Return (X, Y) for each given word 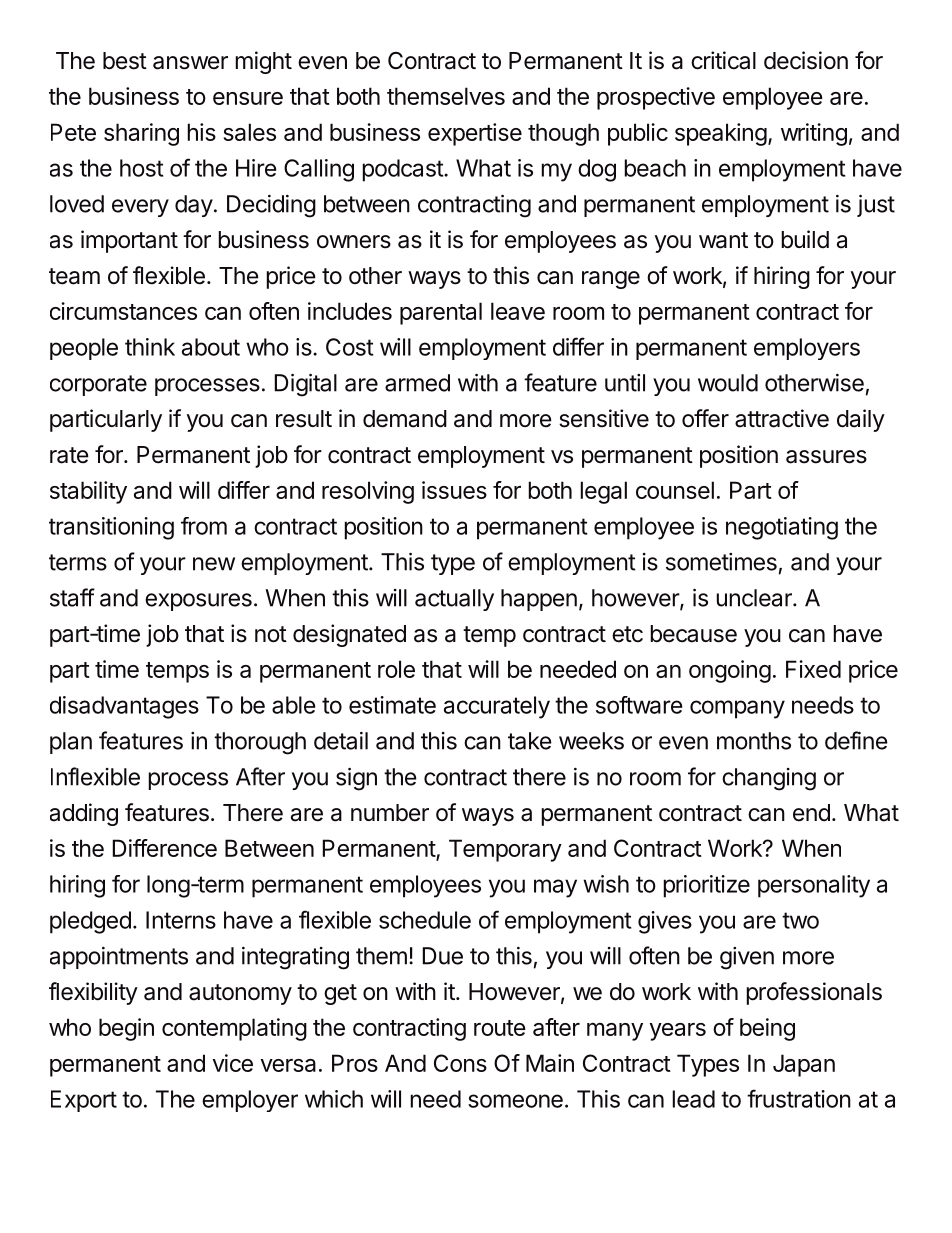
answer (190, 63)
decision (806, 60)
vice (232, 1063)
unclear (755, 598)
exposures (198, 602)
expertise (475, 134)
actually (454, 600)
